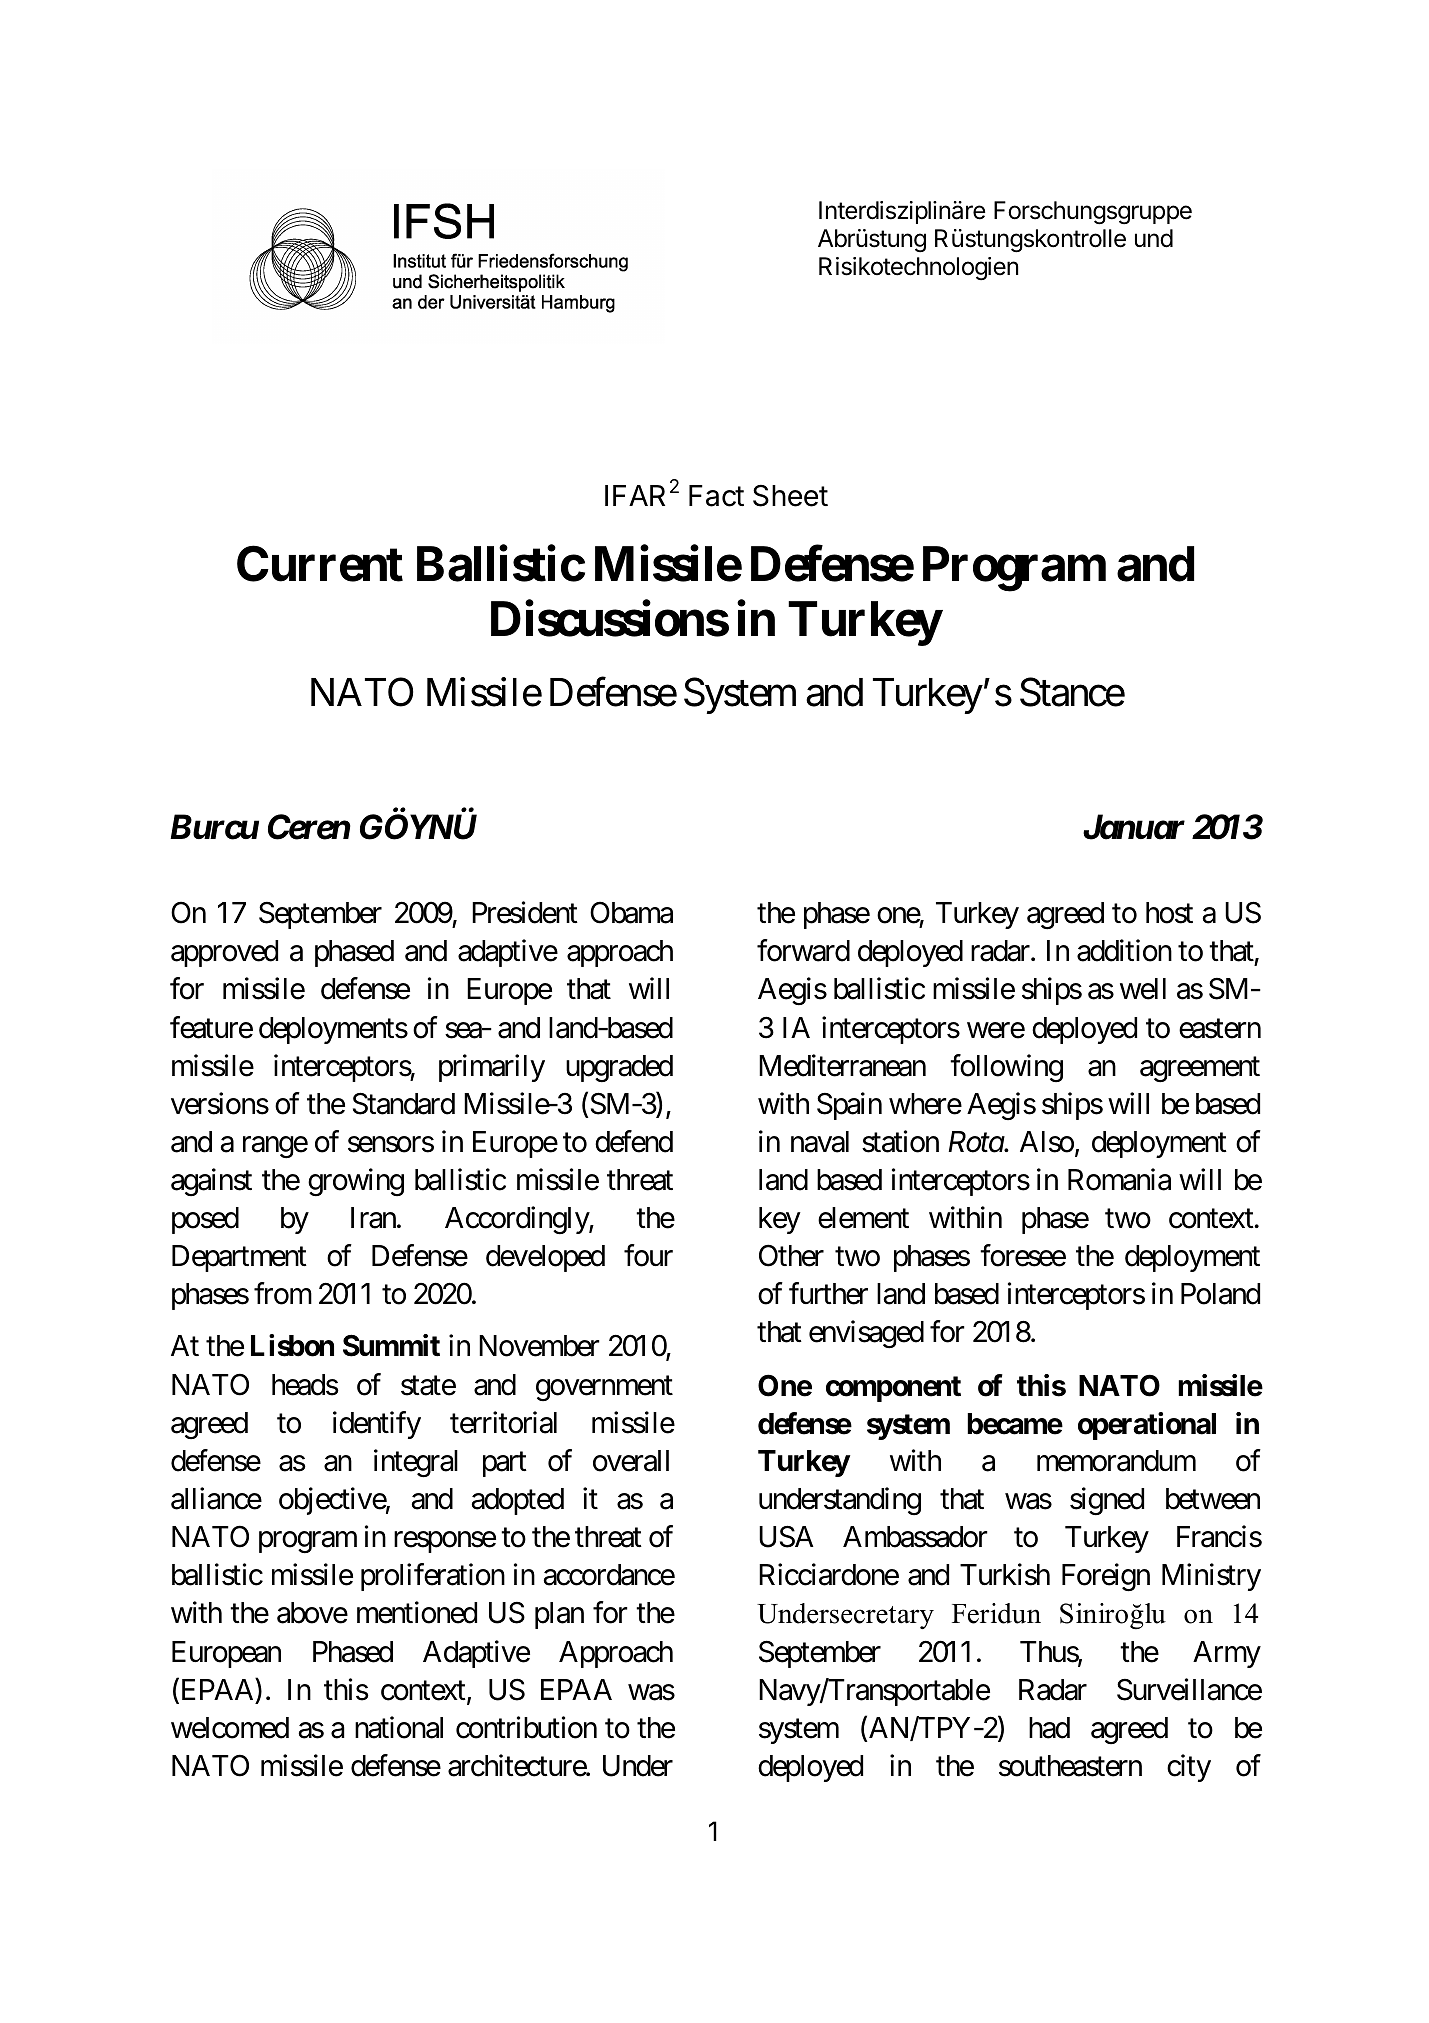 This screenshot has width=1429, height=2023. Describe the element at coordinates (828, 1293) in the screenshot. I see `further` at that location.
